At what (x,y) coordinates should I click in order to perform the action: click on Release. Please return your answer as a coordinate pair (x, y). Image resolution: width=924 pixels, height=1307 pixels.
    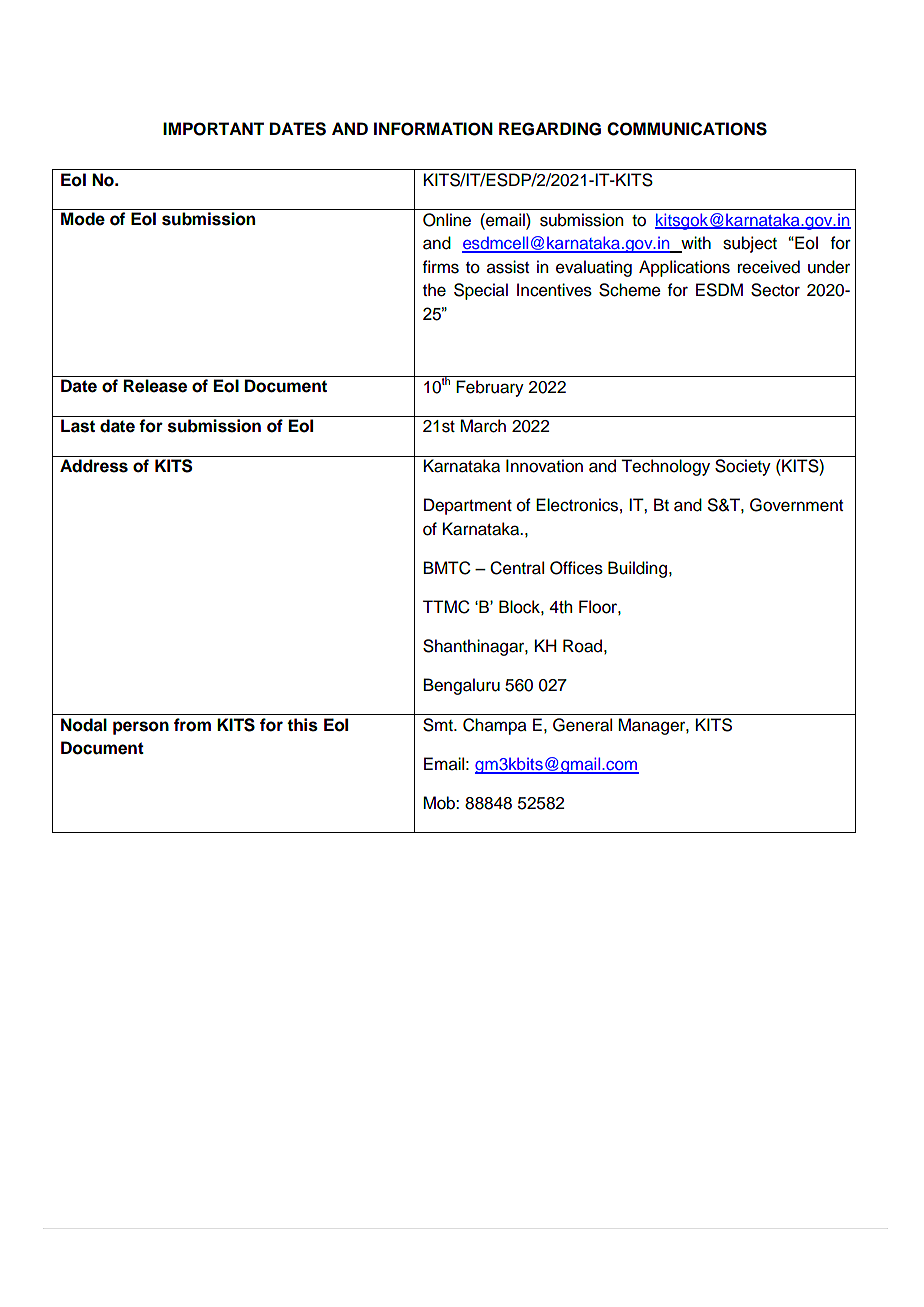
    Looking at the image, I should click on (155, 386).
